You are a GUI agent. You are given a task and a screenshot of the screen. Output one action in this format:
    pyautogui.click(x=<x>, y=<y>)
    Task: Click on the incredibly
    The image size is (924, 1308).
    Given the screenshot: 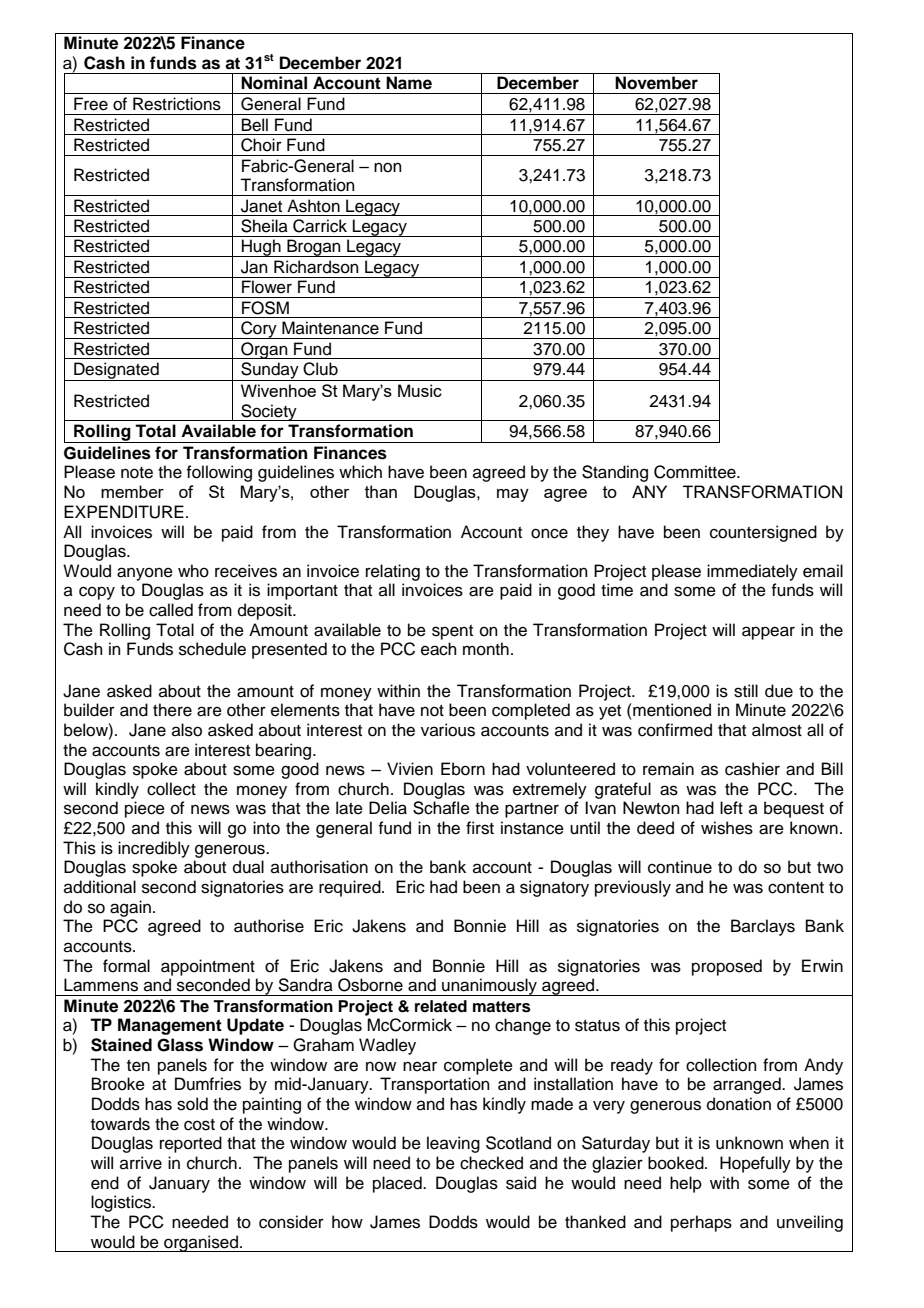 What is the action you would take?
    pyautogui.click(x=154, y=849)
